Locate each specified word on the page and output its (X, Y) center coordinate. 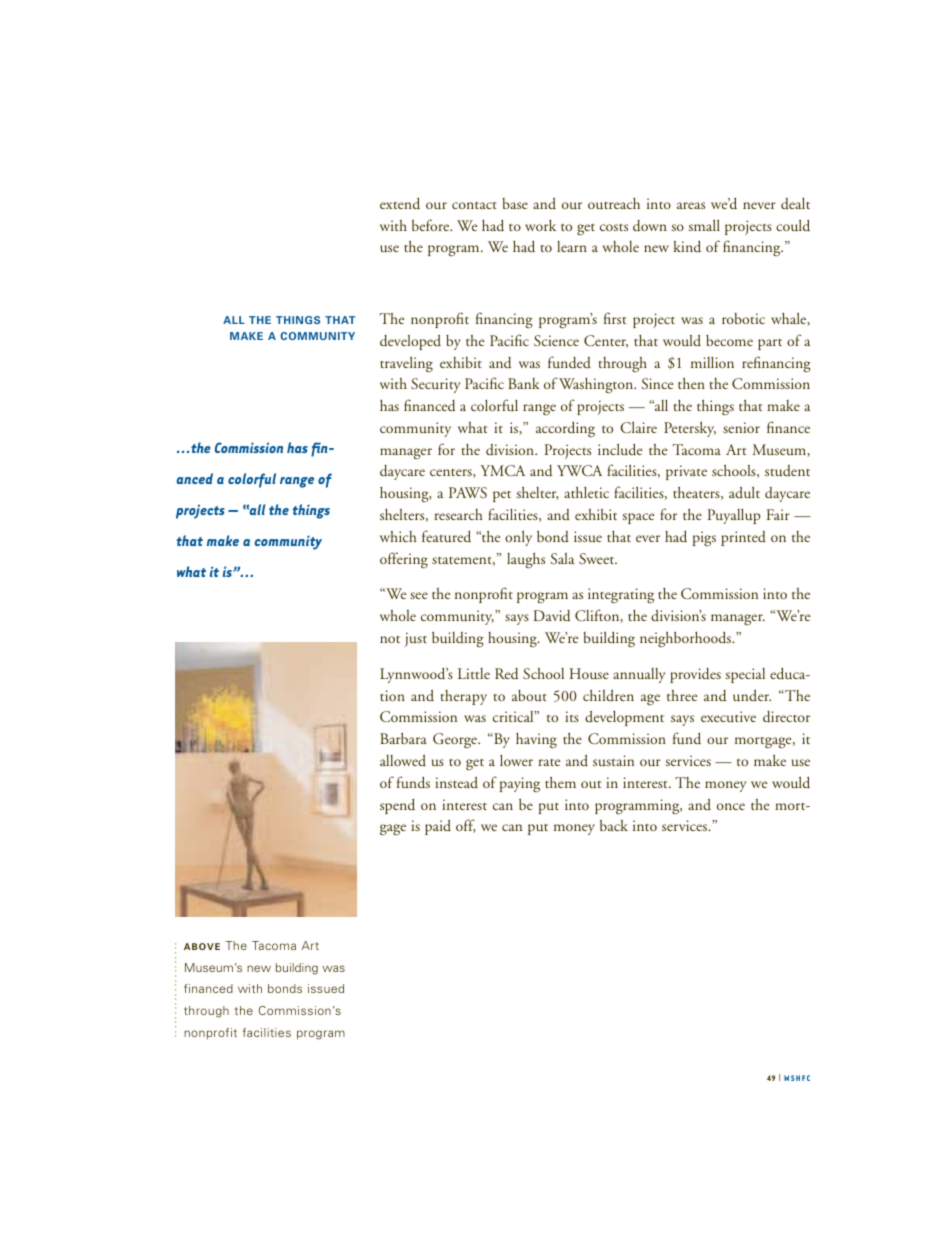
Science (556, 340)
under (752, 696)
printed (743, 538)
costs (614, 227)
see (419, 595)
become (729, 340)
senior (741, 427)
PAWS (468, 492)
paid (438, 827)
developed (410, 342)
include (620, 449)
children (608, 695)
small (704, 225)
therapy (463, 697)
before (432, 225)
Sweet (598, 558)
